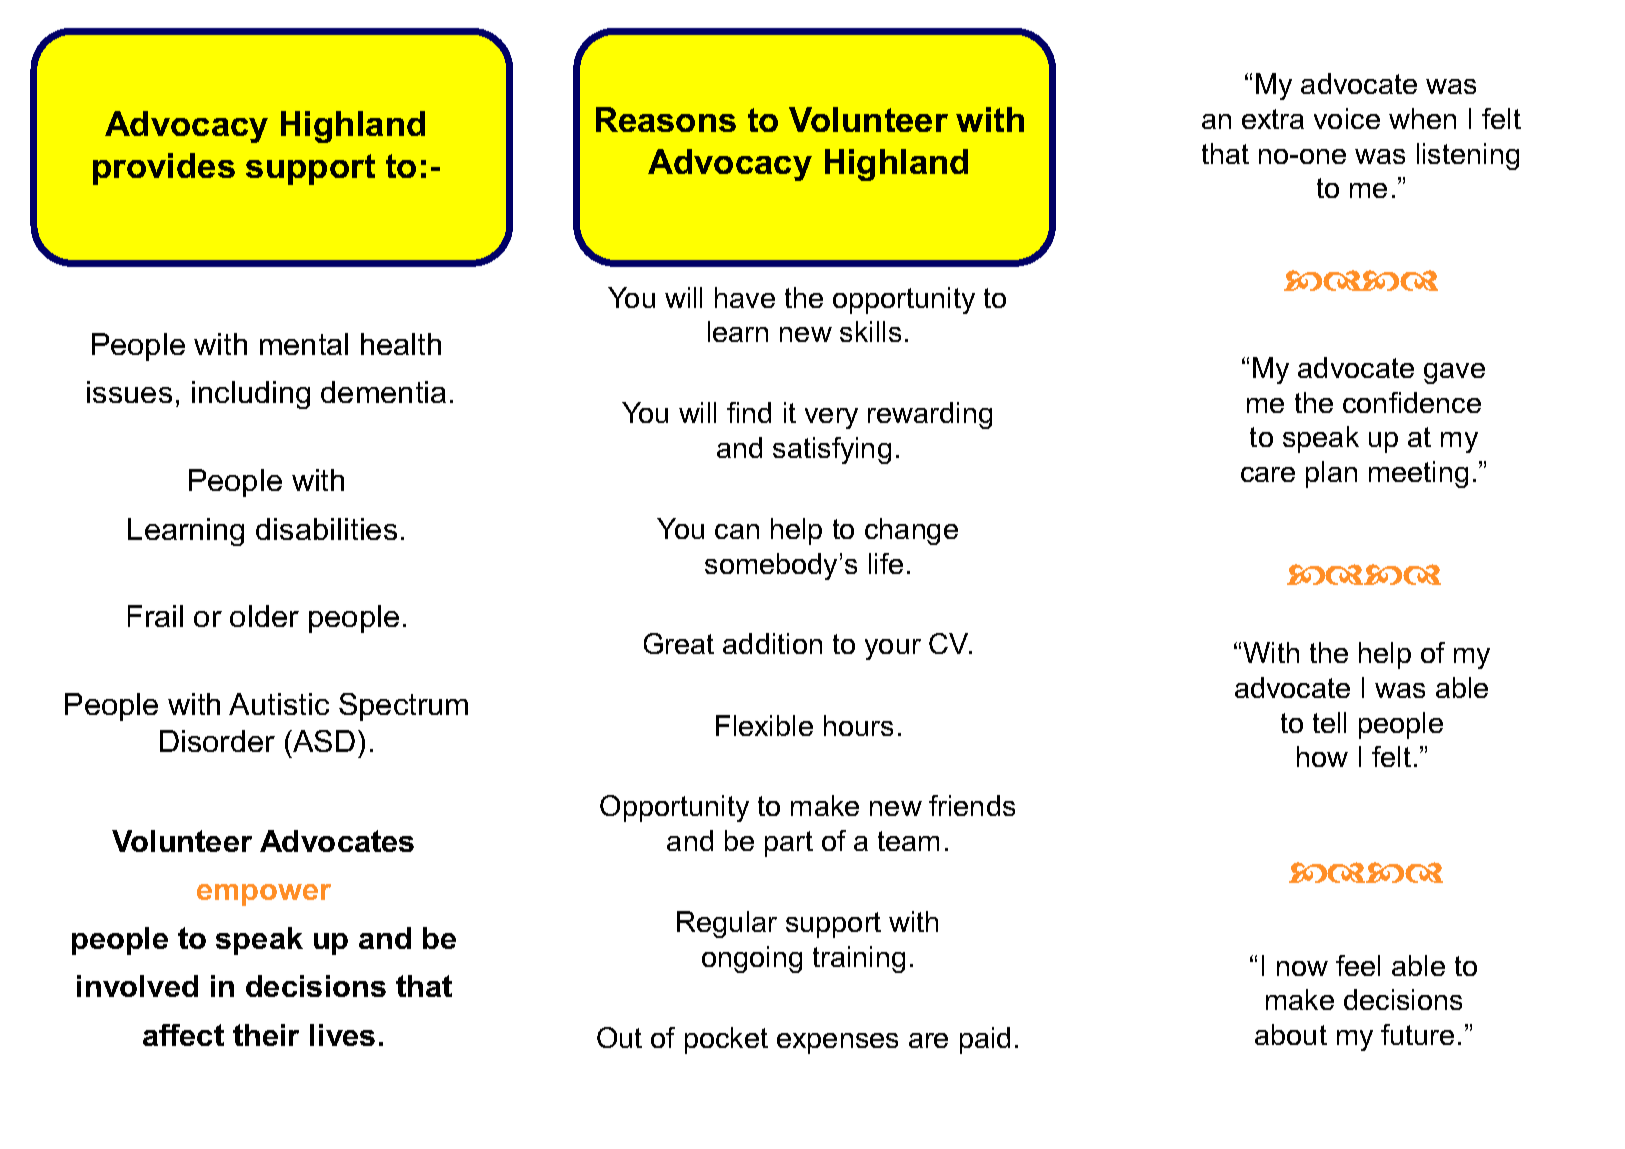  I want to click on provides, so click(164, 169).
